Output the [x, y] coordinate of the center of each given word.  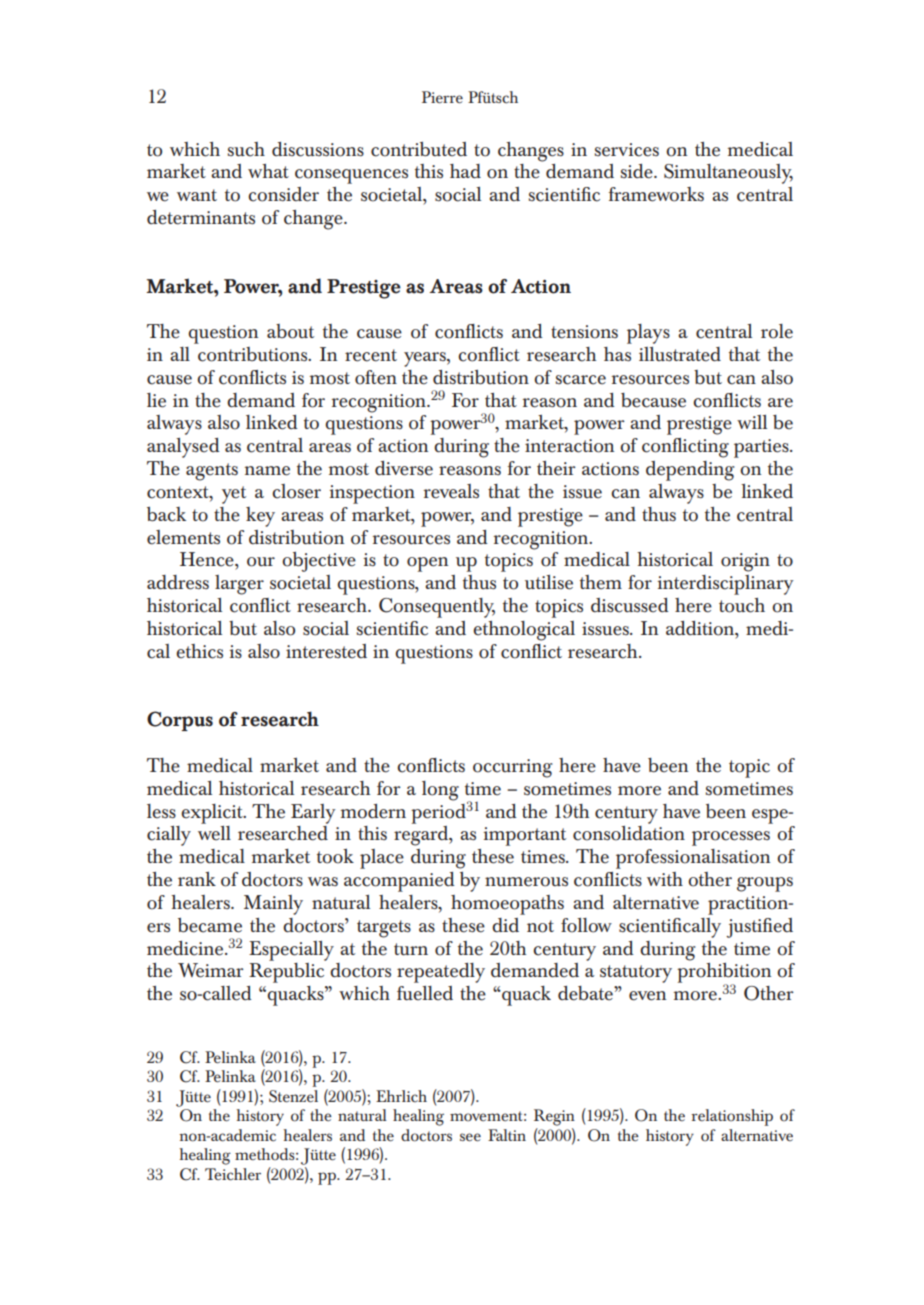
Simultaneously [728, 174]
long [440, 791]
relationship [732, 1117]
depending [690, 471]
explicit [213, 814]
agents [212, 472]
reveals [451, 491]
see [470, 1137]
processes [731, 838]
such [246, 149]
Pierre [442, 97]
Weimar [211, 970]
